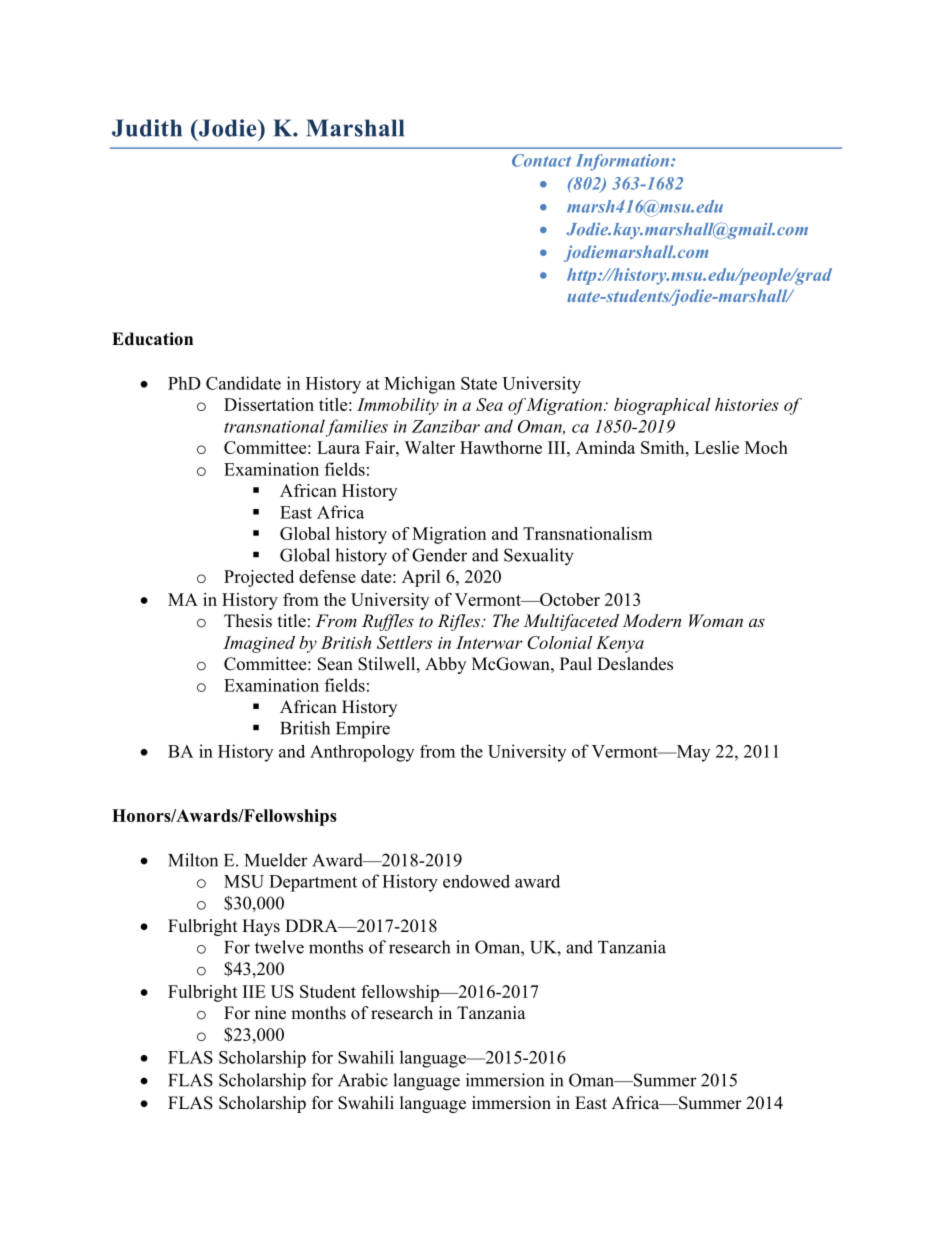  Describe the element at coordinates (362, 753) in the screenshot. I see `Anthropology` at that location.
